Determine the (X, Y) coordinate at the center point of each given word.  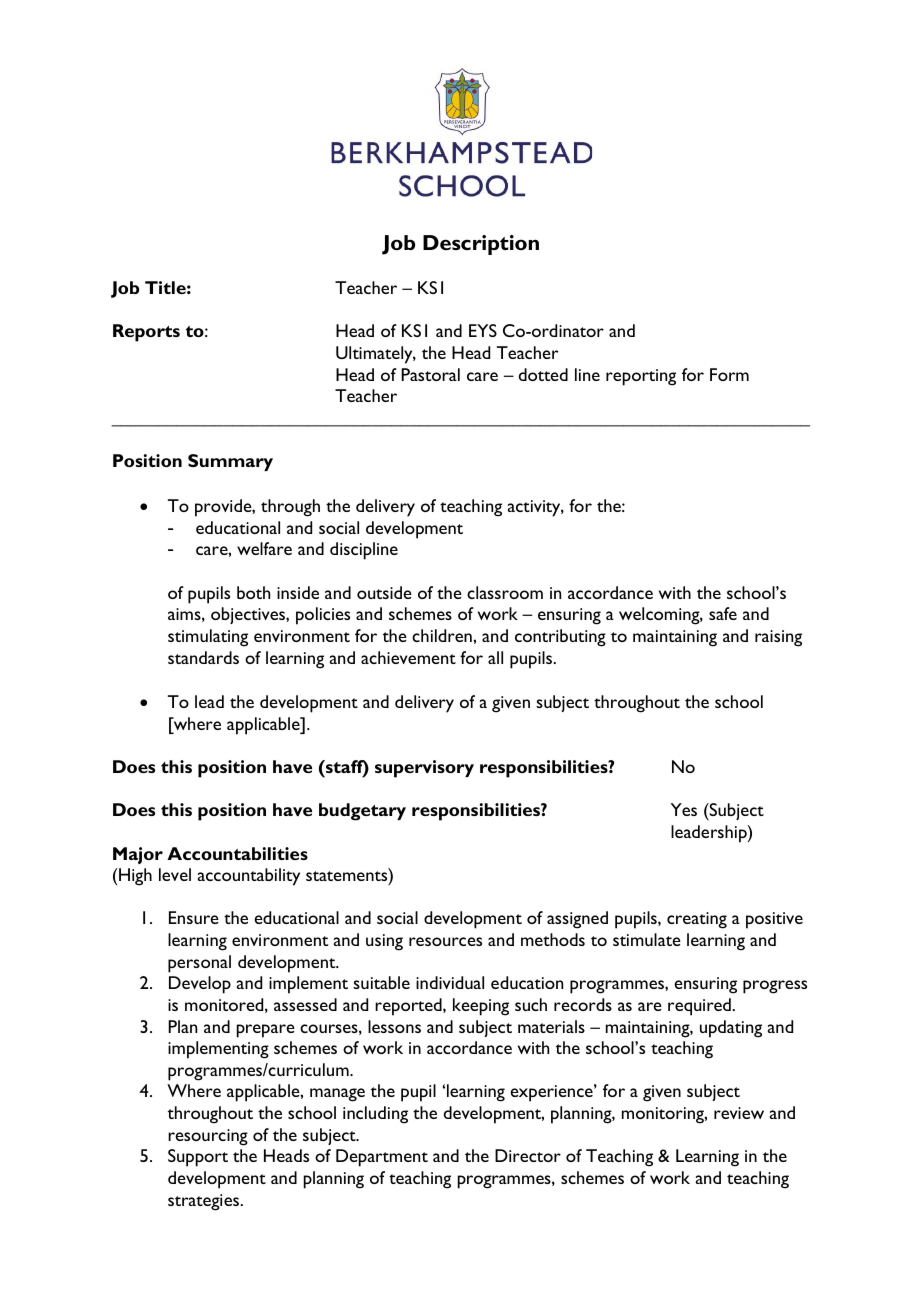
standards (203, 657)
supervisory (424, 769)
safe (723, 613)
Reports (146, 333)
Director (528, 1155)
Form (729, 374)
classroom (505, 592)
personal (199, 964)
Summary (230, 462)
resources (445, 941)
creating (697, 920)
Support (198, 1158)
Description (481, 245)
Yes (684, 809)
